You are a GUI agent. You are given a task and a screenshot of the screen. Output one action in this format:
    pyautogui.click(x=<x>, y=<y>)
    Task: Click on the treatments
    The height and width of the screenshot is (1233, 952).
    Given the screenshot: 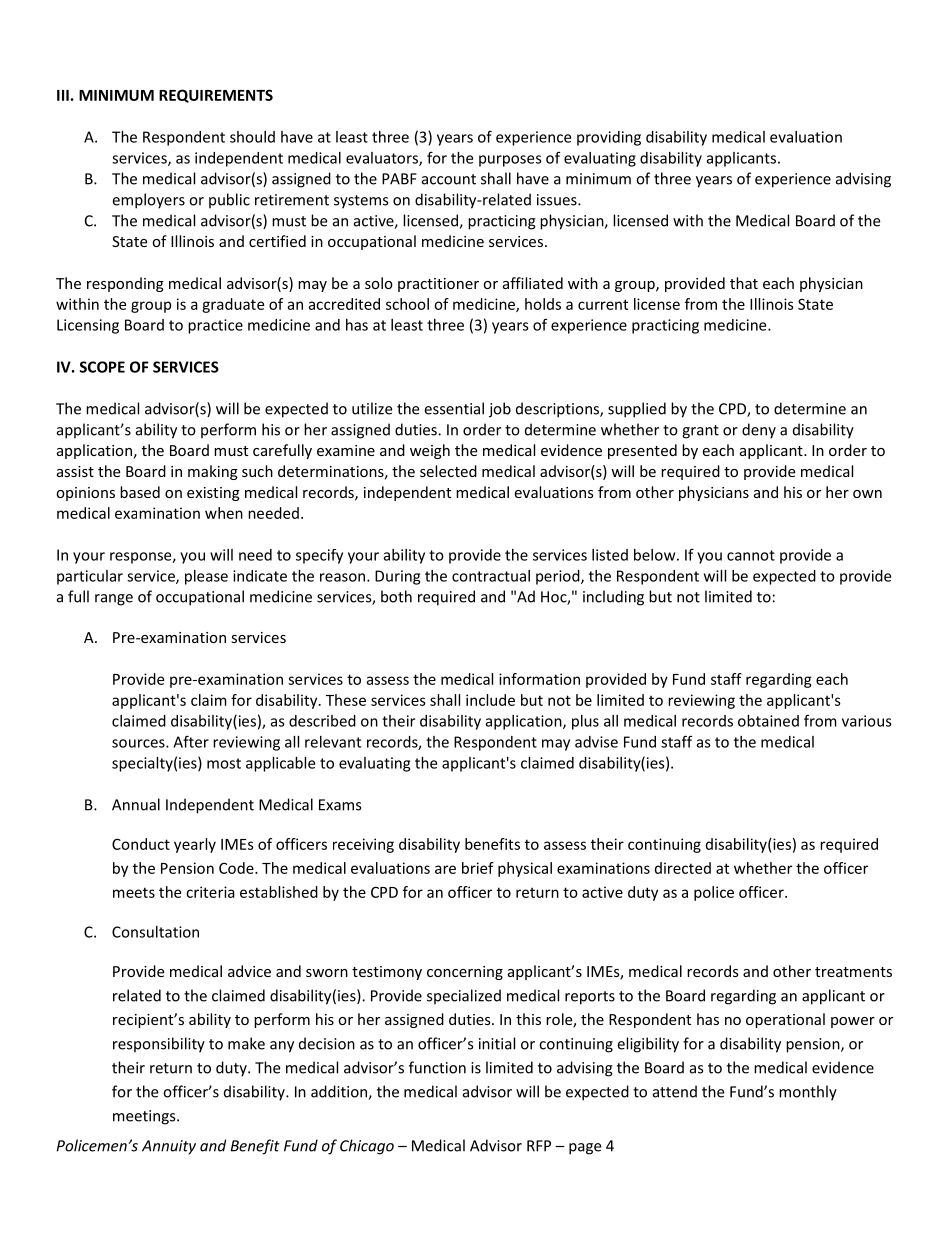 What is the action you would take?
    pyautogui.click(x=853, y=972)
